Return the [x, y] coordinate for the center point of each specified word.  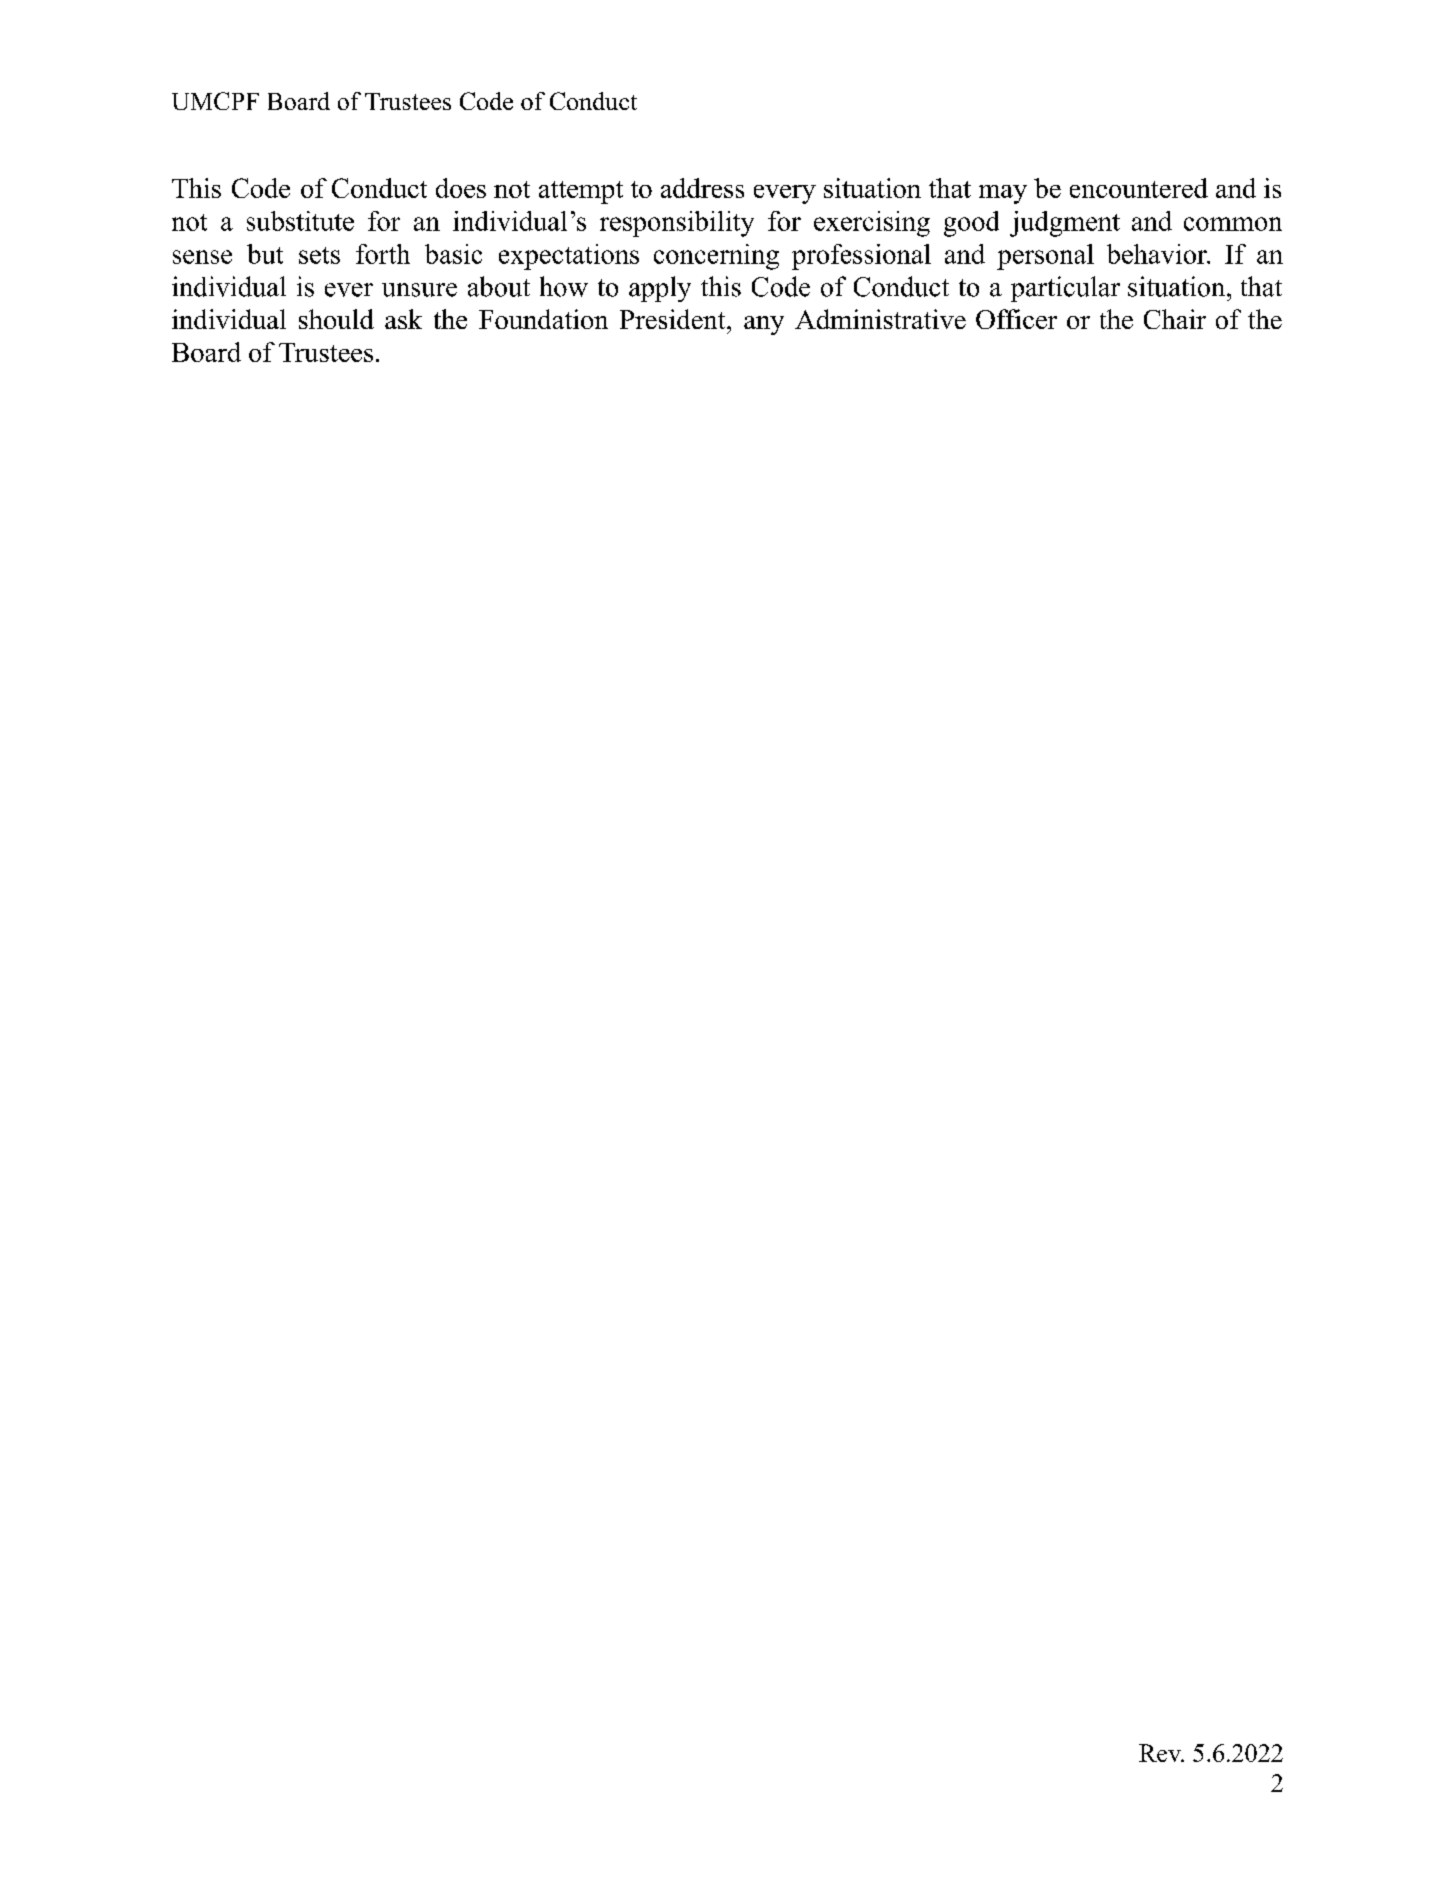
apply [660, 289]
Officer [1016, 319]
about [499, 286]
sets [319, 255]
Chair [1175, 319]
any [764, 325]
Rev [1161, 1753]
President [674, 319]
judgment [1065, 224]
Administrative [880, 319]
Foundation [543, 319]
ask [403, 319]
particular [1065, 289]
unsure [419, 290]
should [336, 319]
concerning [716, 257]
